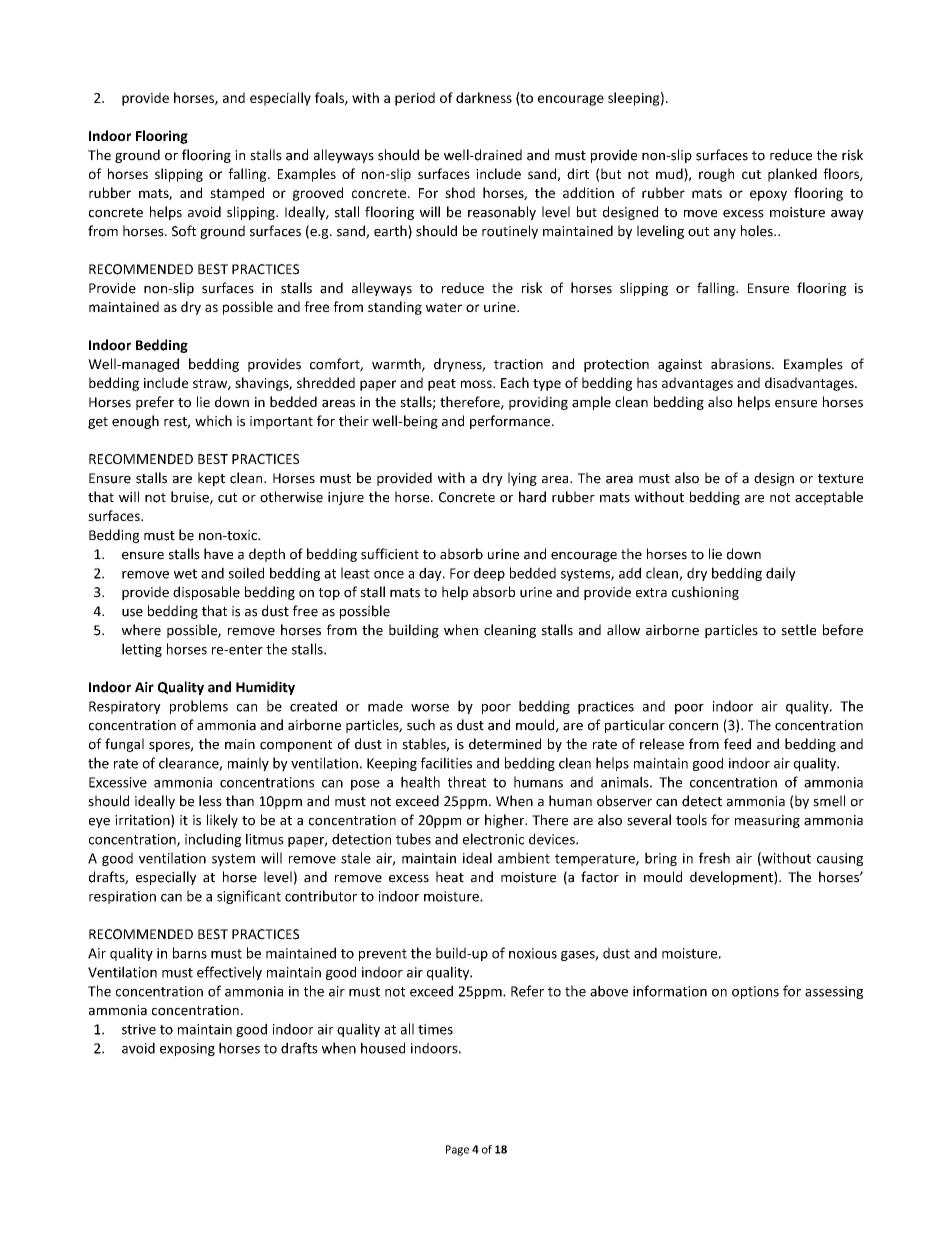 Image resolution: width=952 pixels, height=1233 pixels. I want to click on texture, so click(840, 479).
